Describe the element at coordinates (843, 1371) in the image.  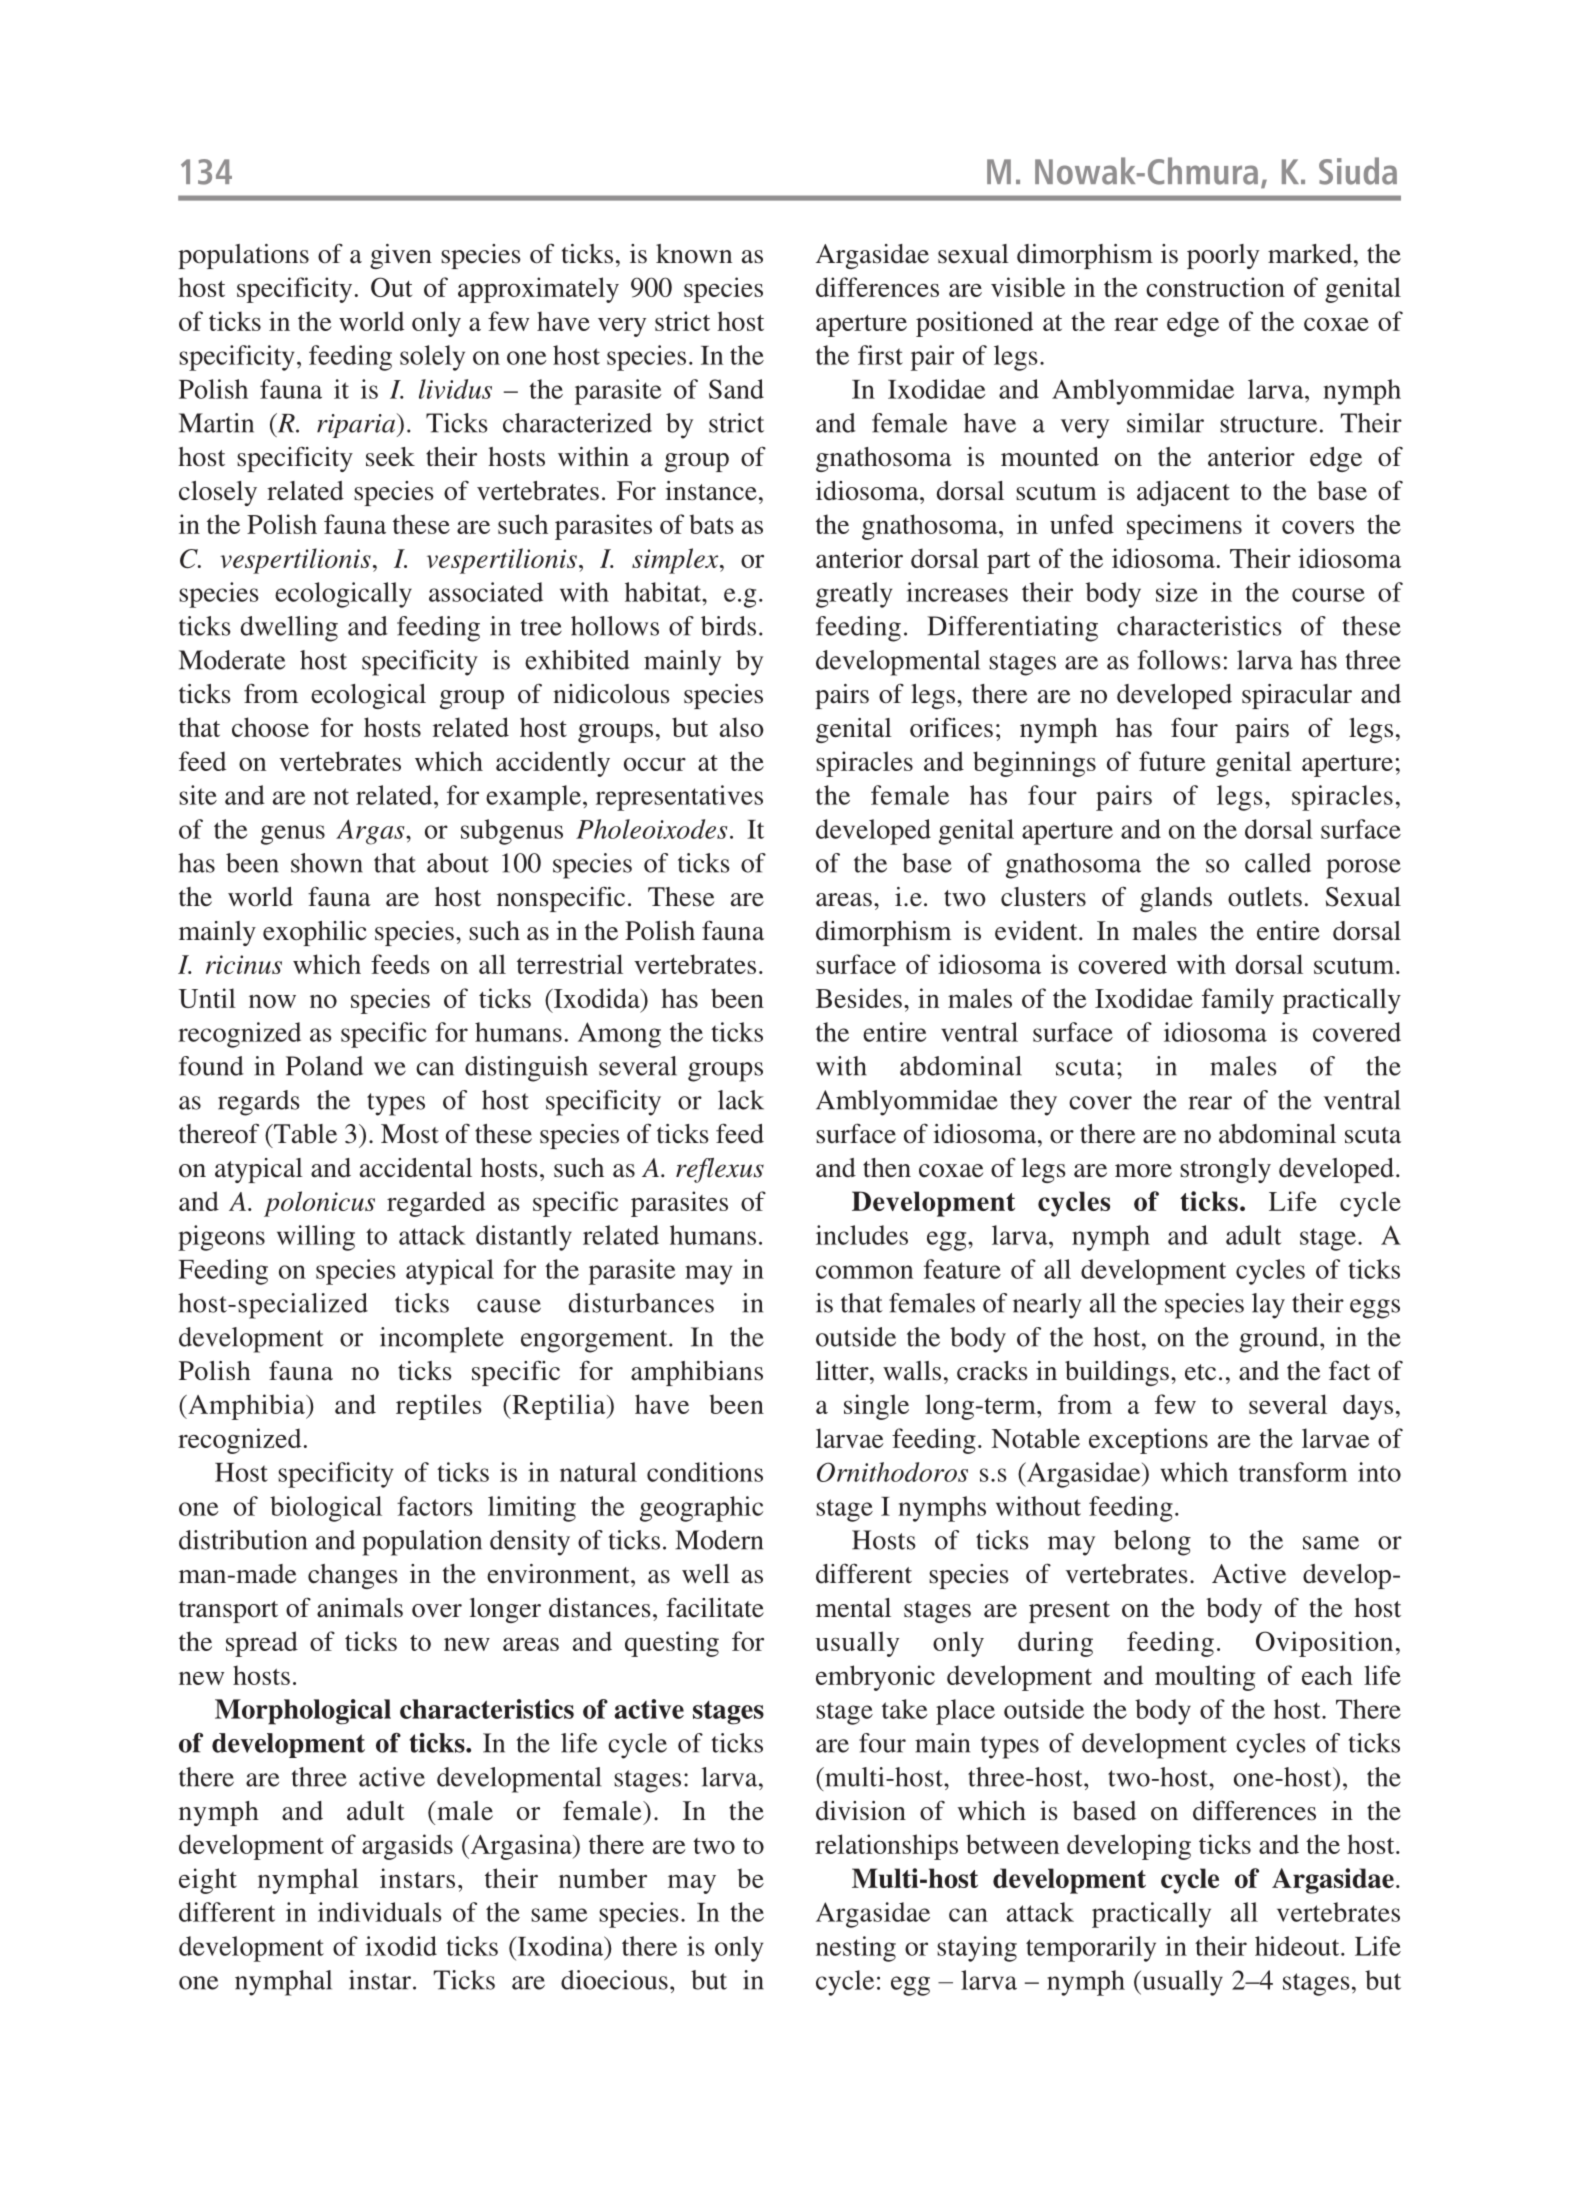
I see `litter` at that location.
